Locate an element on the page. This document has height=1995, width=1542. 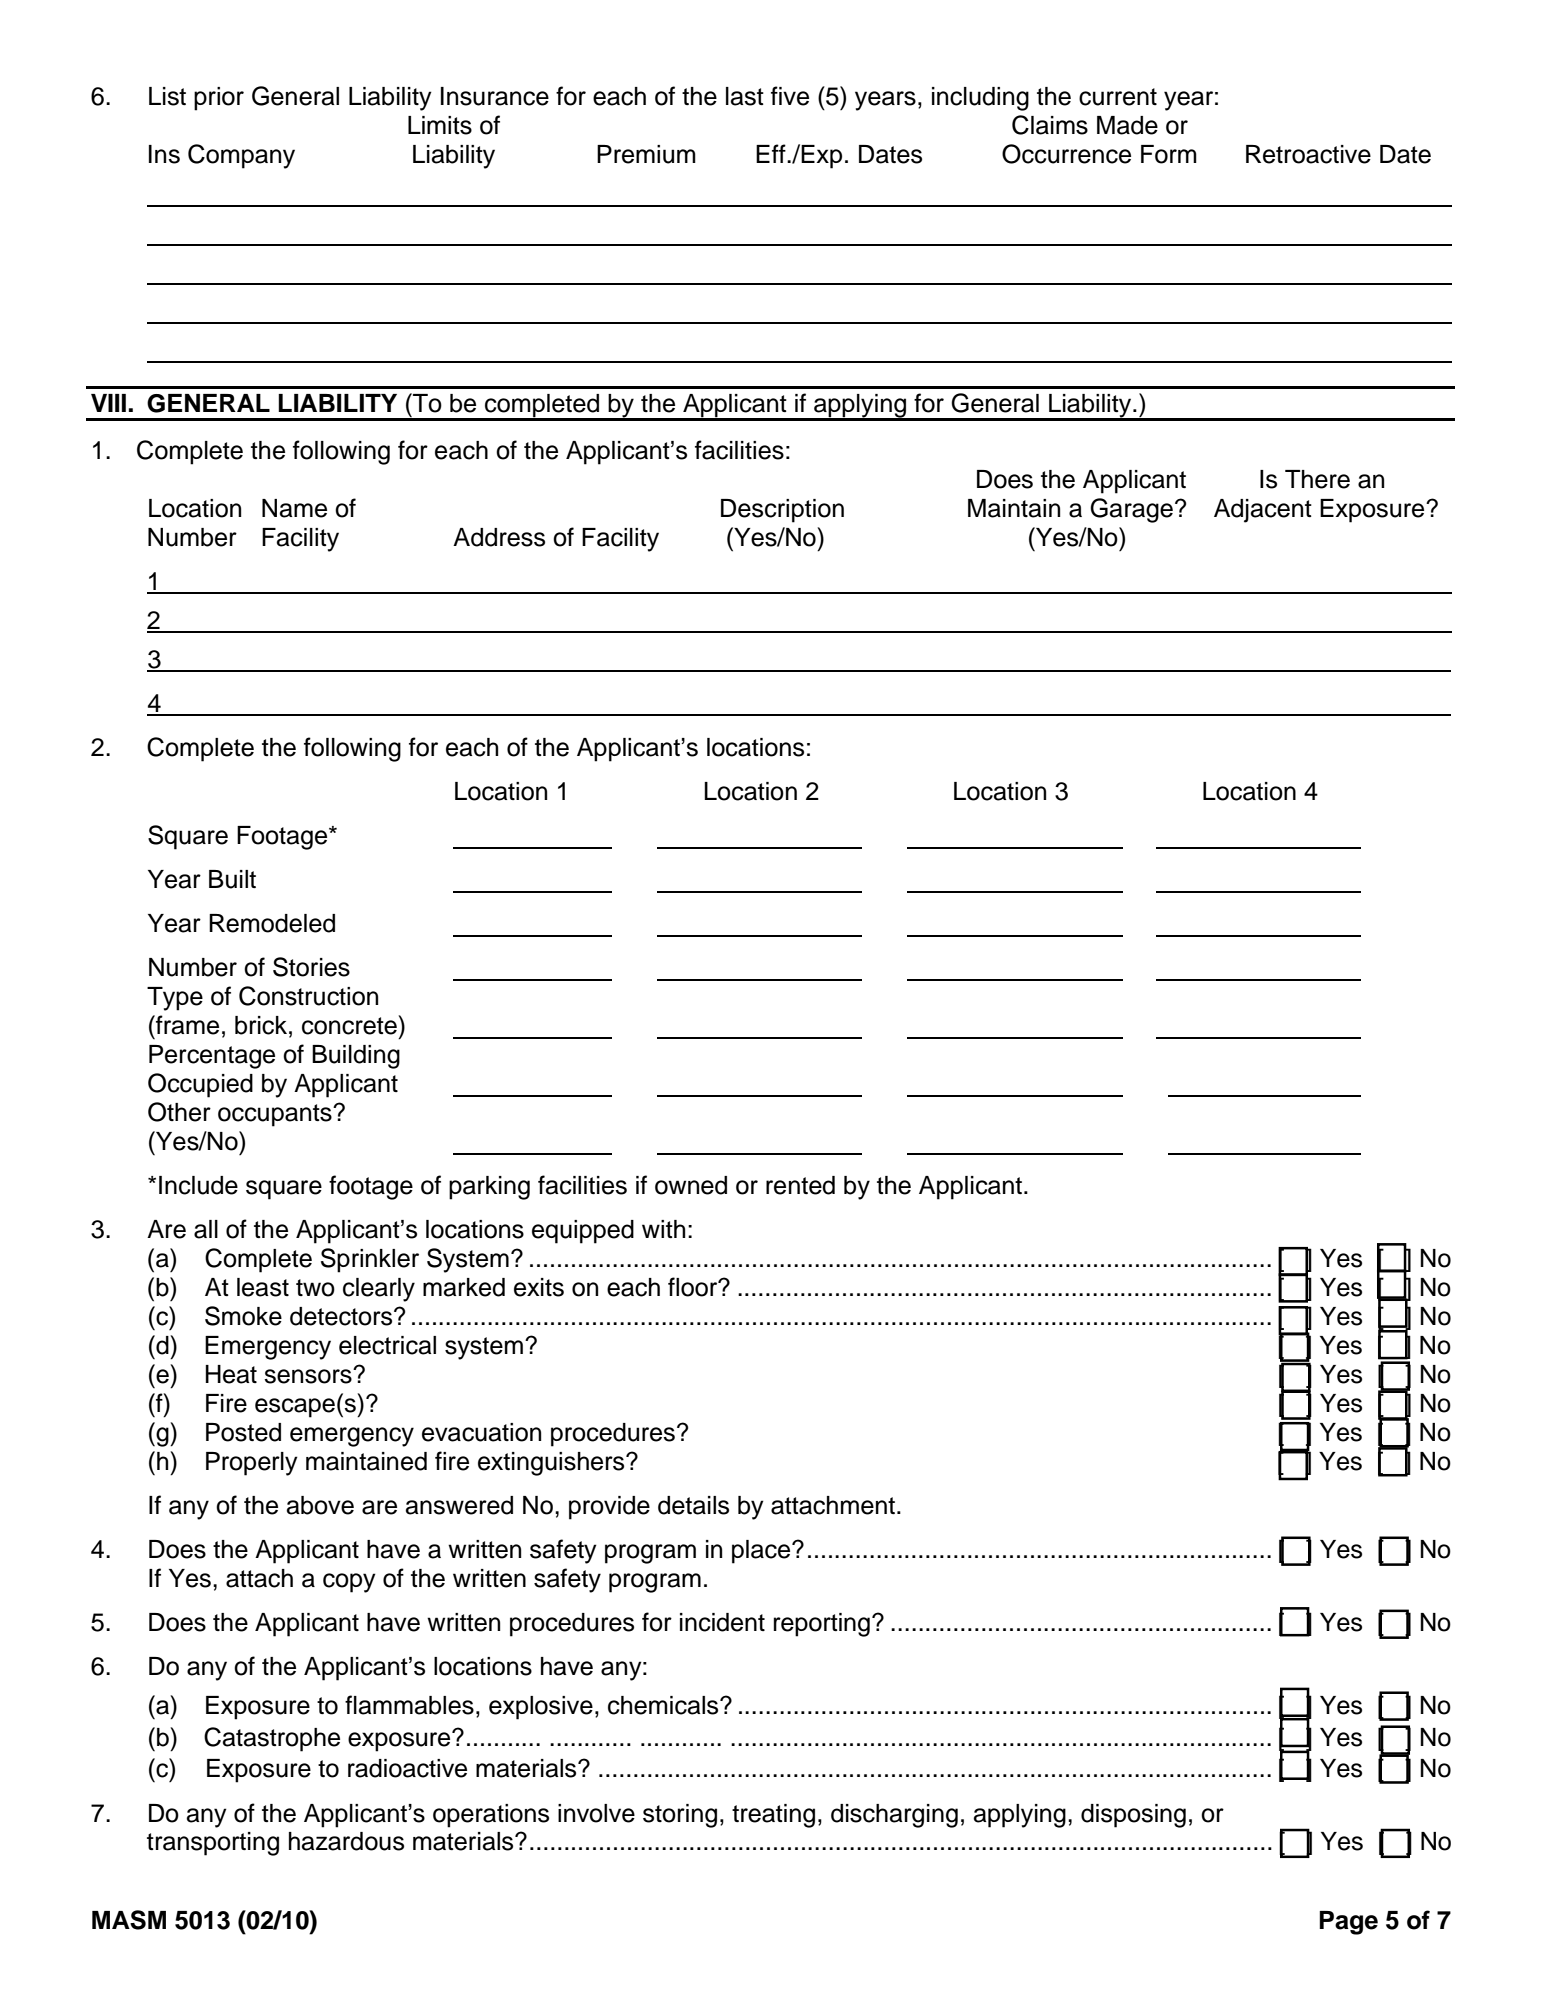
Company is located at coordinates (241, 156).
